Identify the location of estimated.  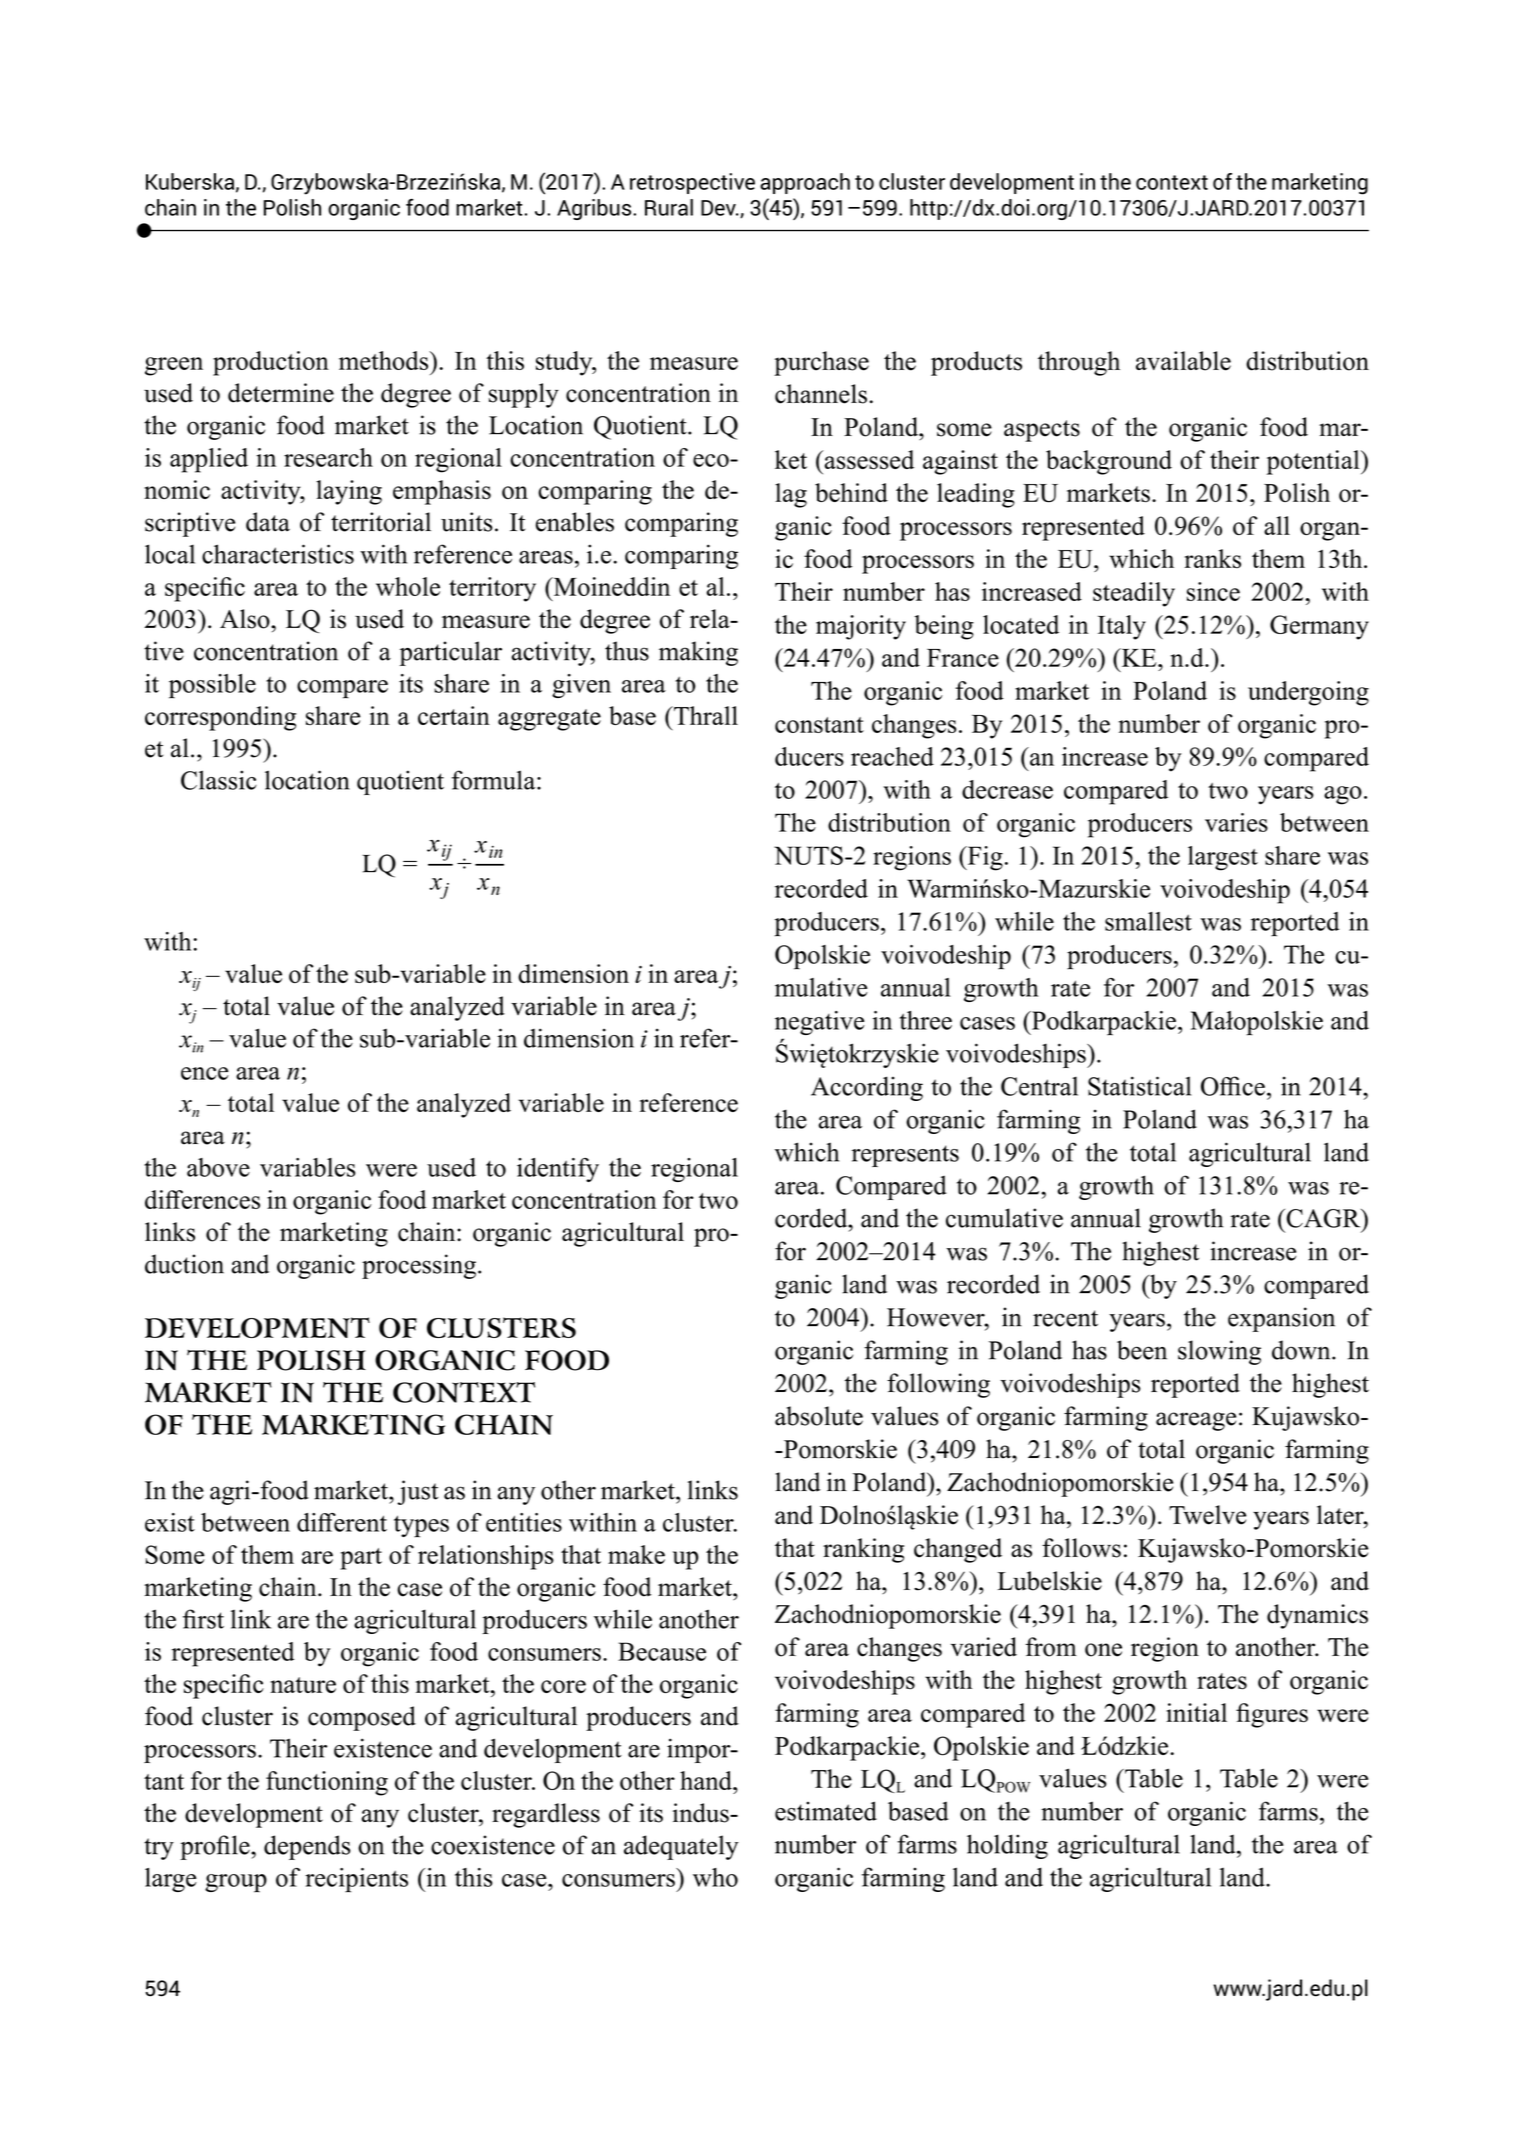
(826, 1811).
